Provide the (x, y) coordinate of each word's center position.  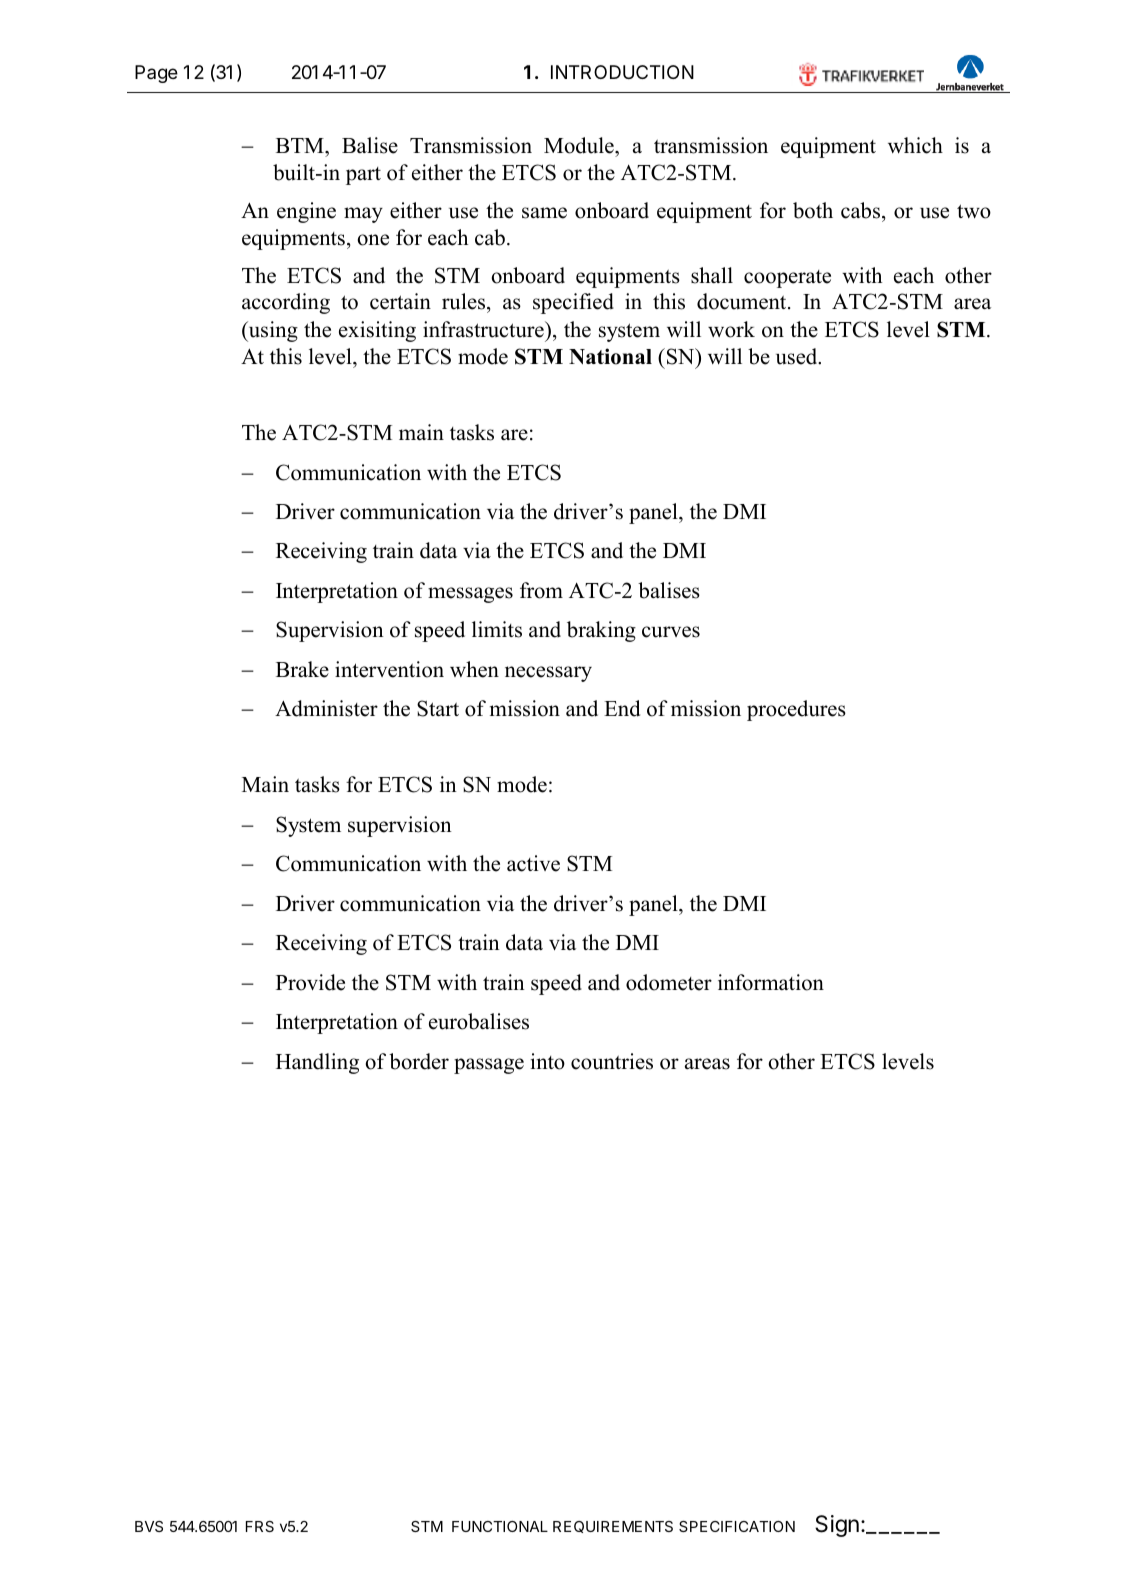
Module (580, 145)
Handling (317, 1063)
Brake (302, 669)
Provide (310, 982)
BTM (301, 145)
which (915, 145)
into (548, 1061)
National (610, 356)
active (533, 863)
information (771, 982)
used (798, 356)
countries (612, 1061)
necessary (548, 674)
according (286, 303)
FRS (260, 1526)
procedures (796, 710)
